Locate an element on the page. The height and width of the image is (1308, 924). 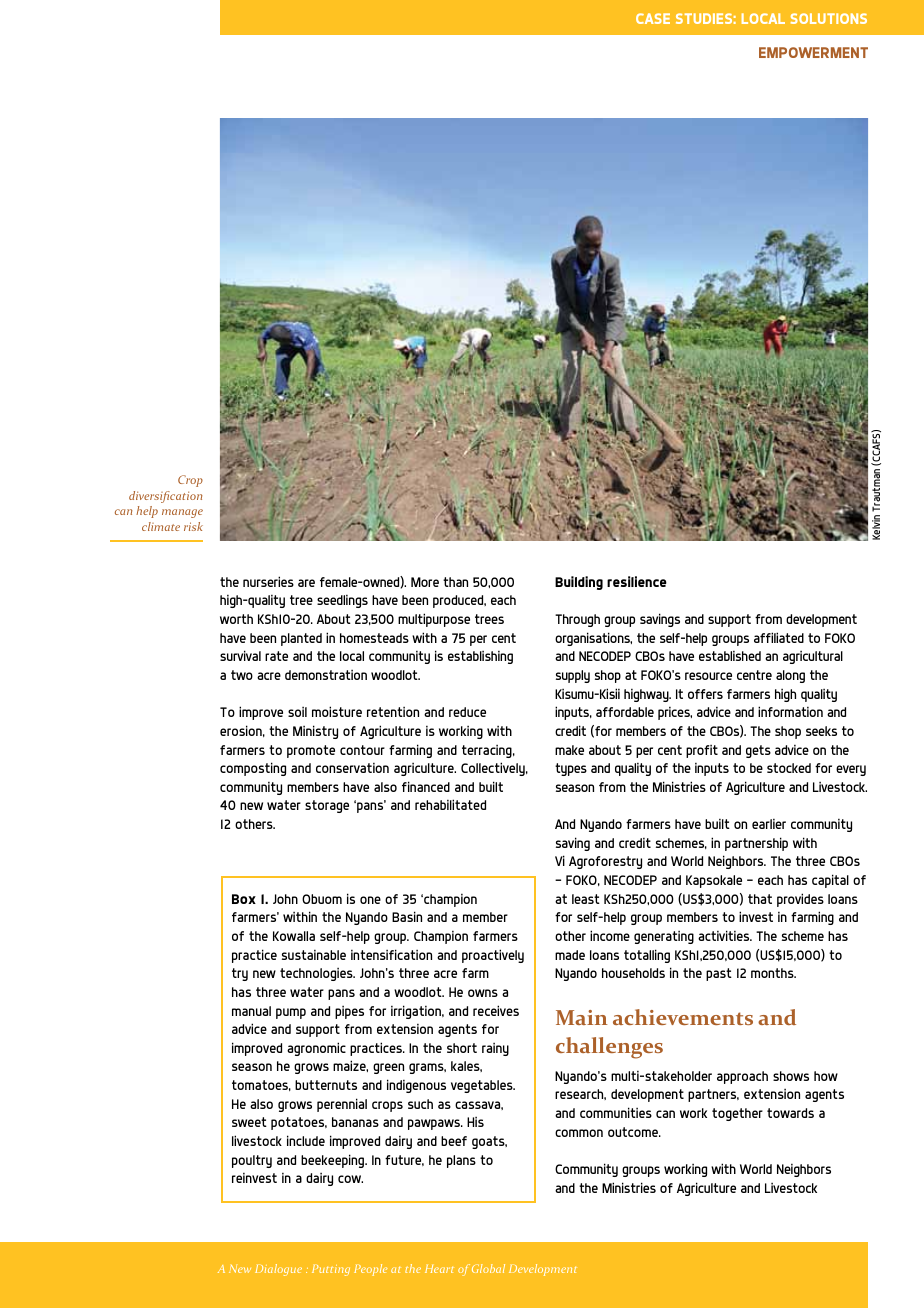
earlier is located at coordinates (769, 824).
